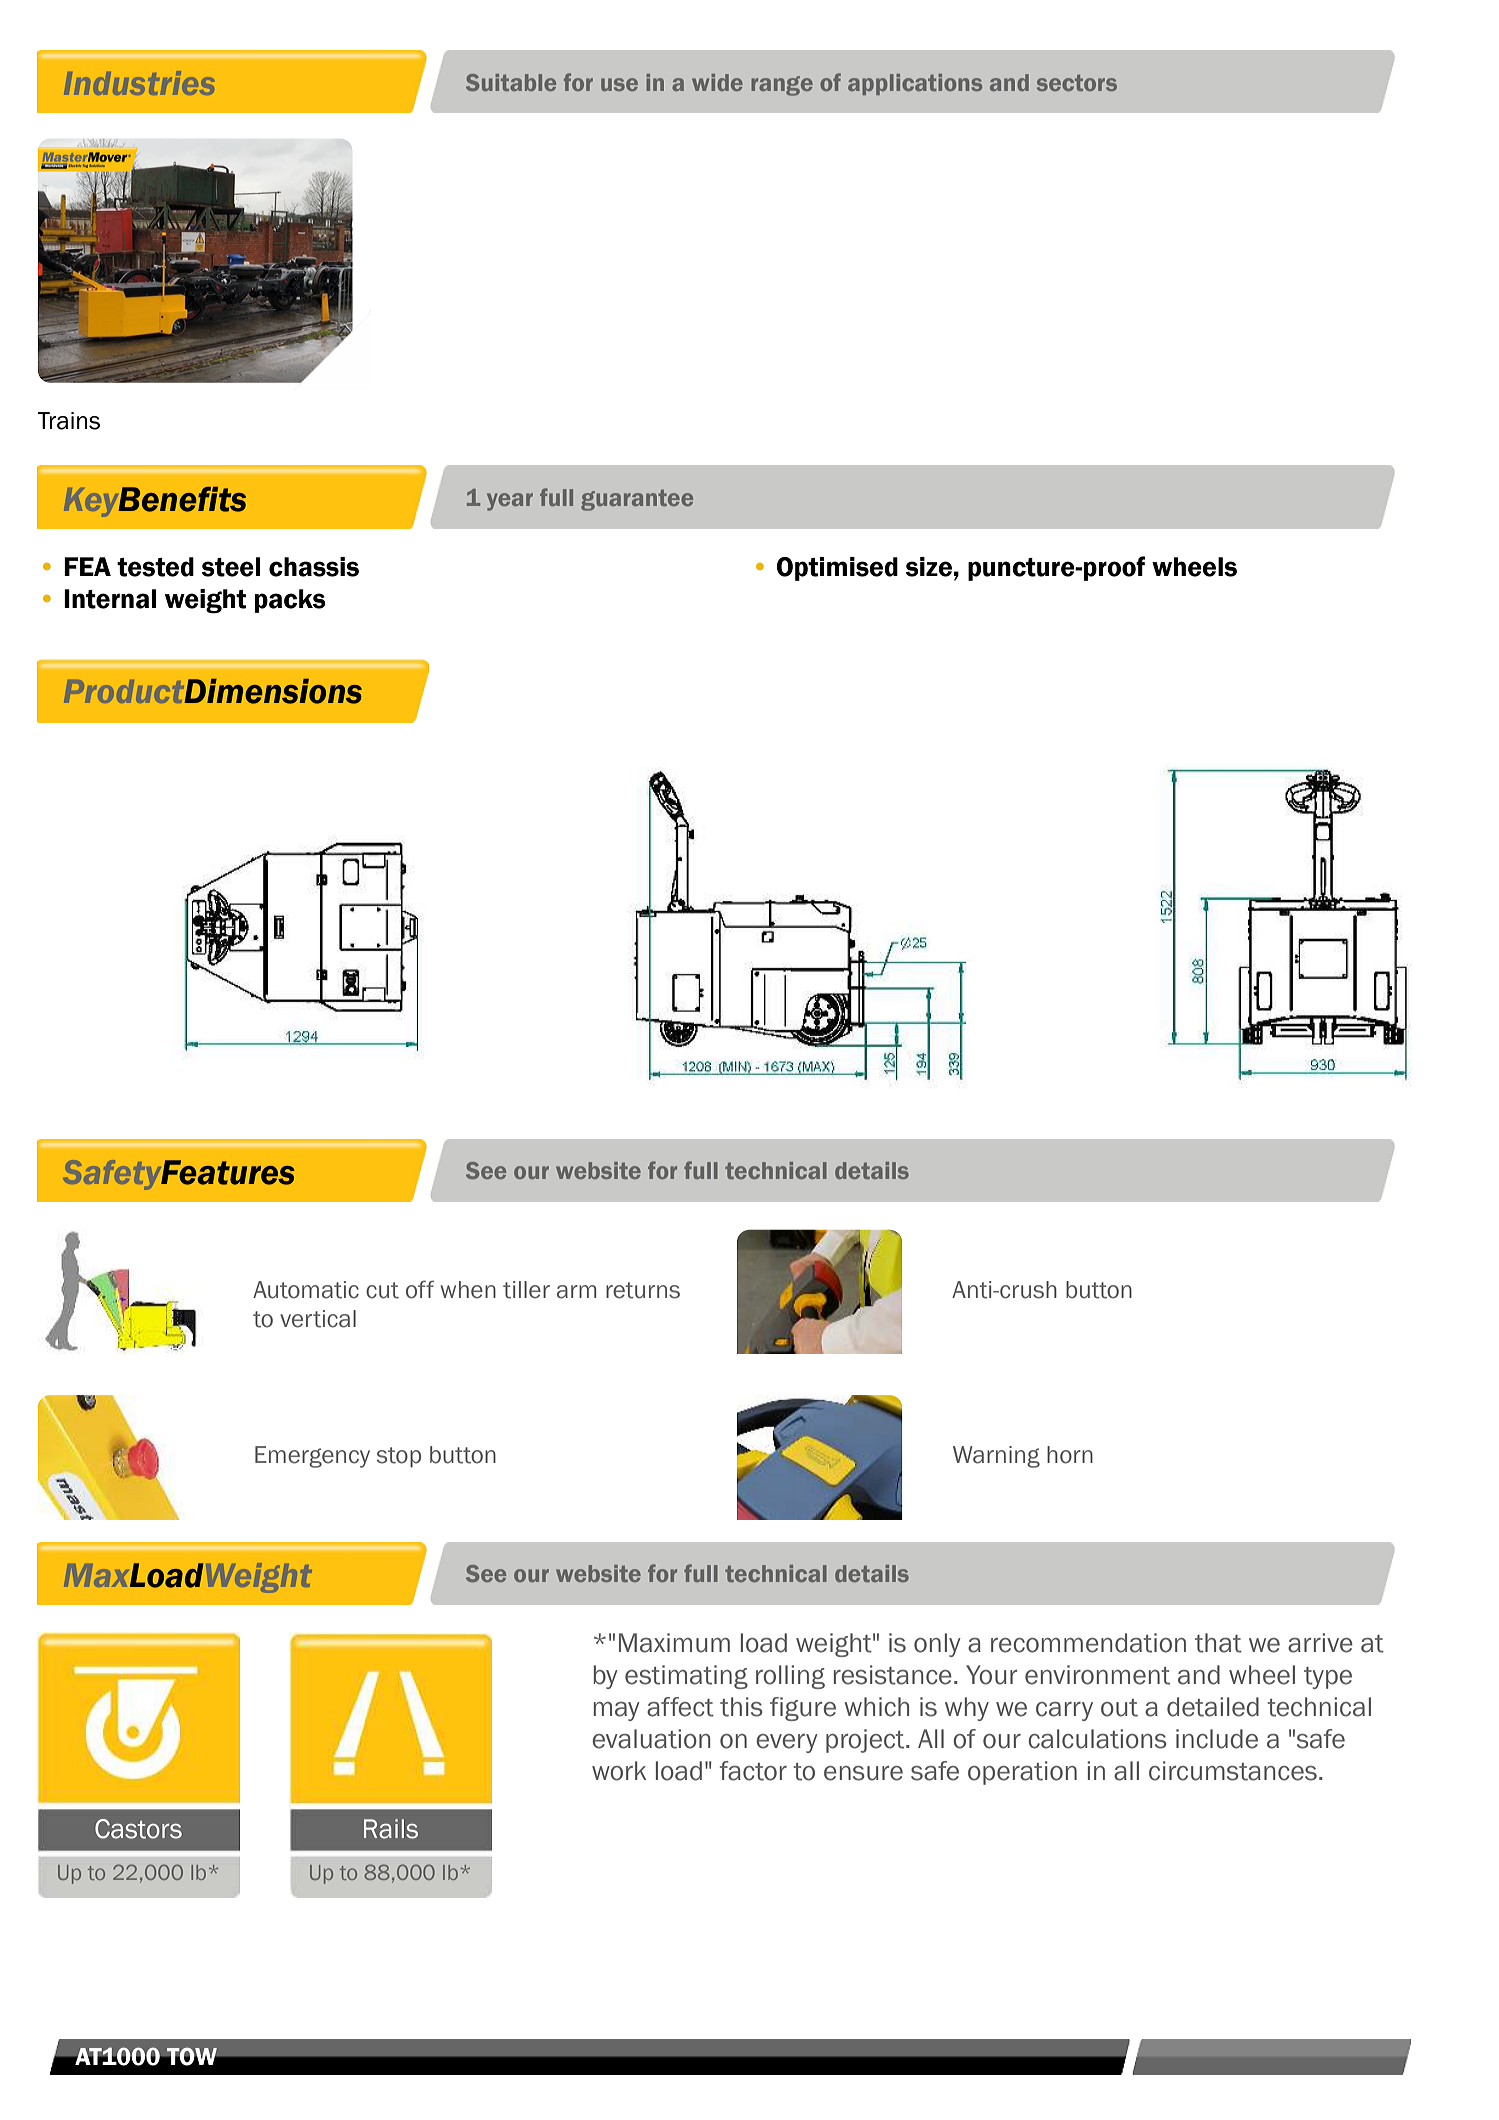 The height and width of the screenshot is (2120, 1499). What do you see at coordinates (576, 1292) in the screenshot?
I see `arm` at bounding box center [576, 1292].
